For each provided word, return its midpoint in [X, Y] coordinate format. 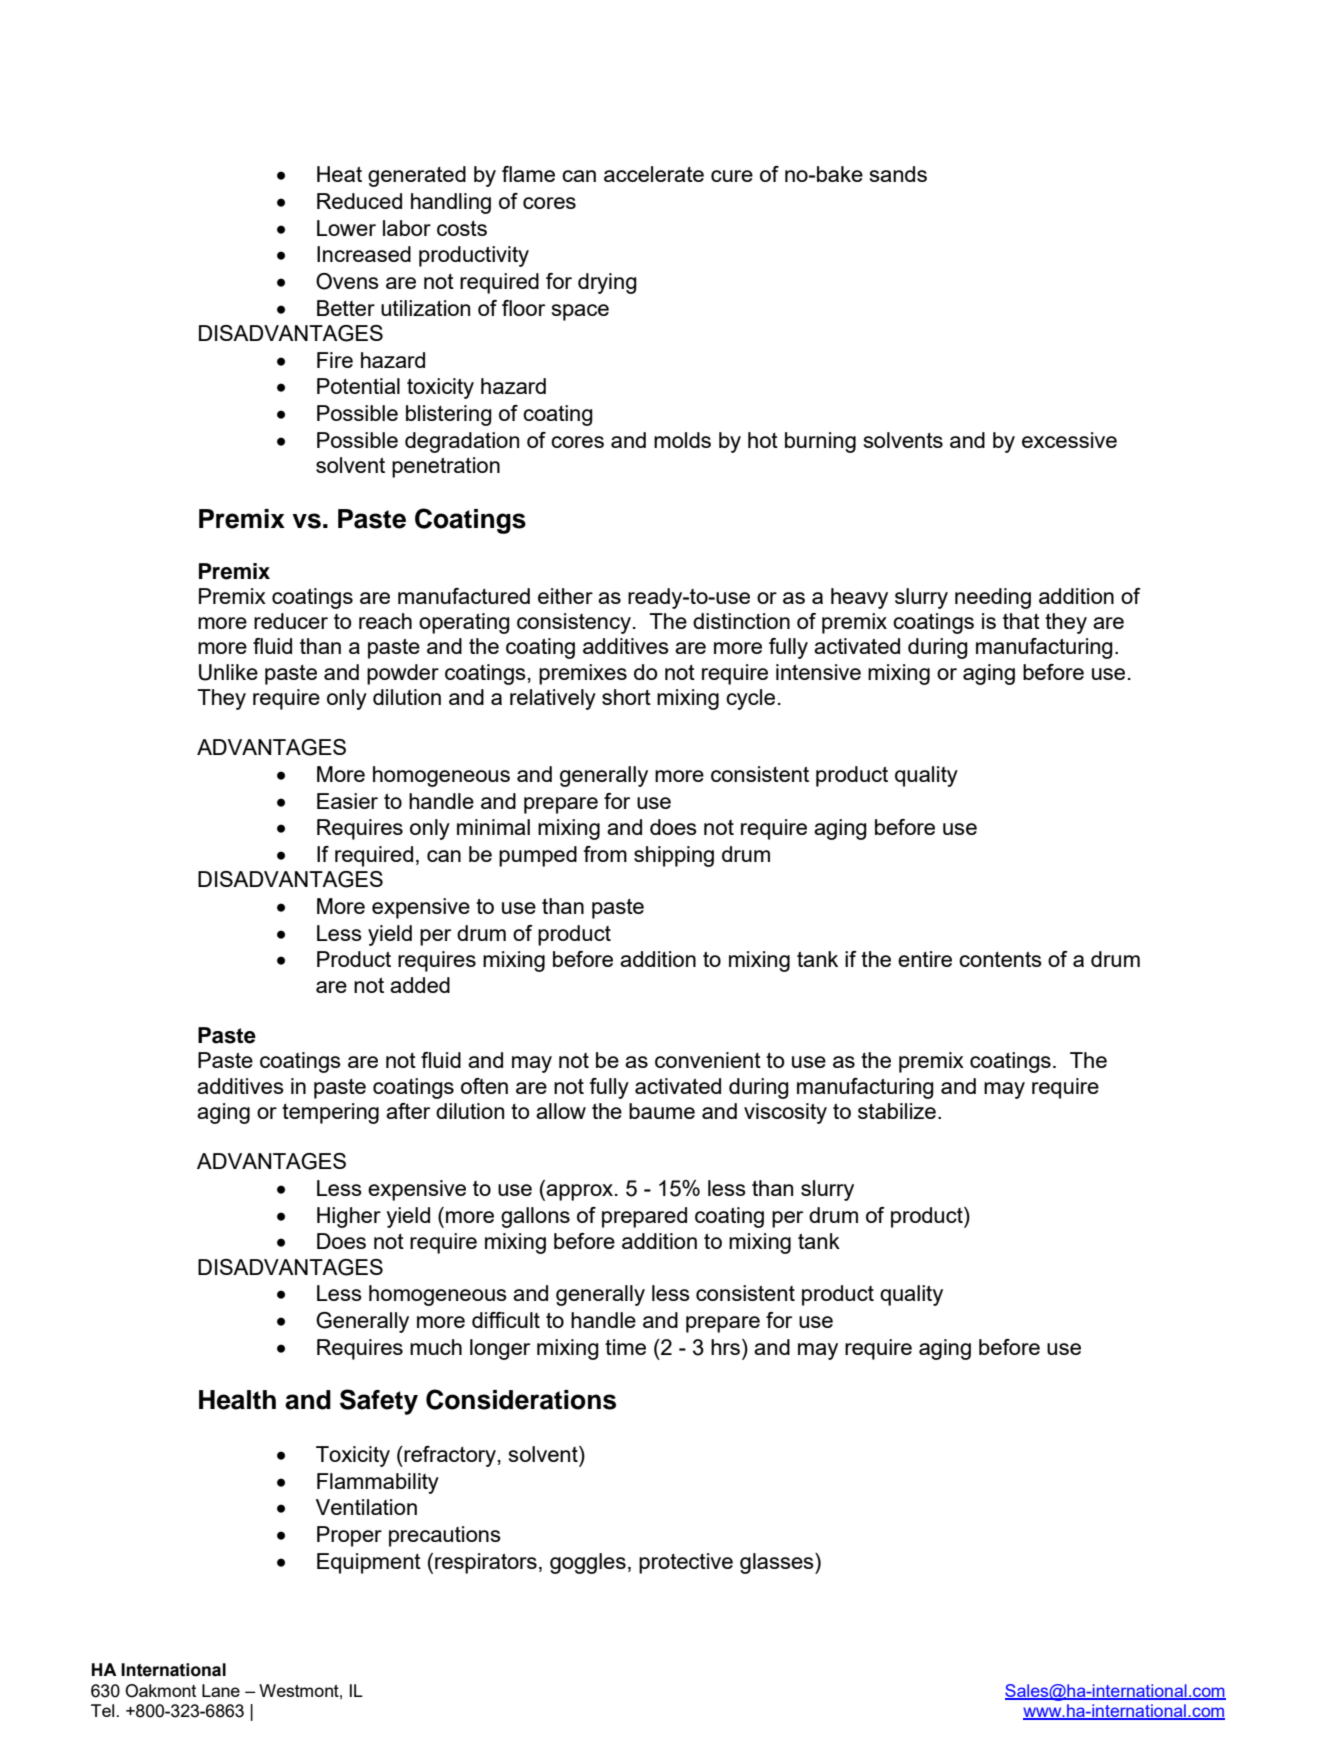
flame [528, 174]
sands [898, 174]
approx [581, 1192]
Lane [221, 1690]
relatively [553, 699]
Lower [346, 228]
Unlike [228, 672]
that [1021, 621]
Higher [349, 1217]
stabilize [897, 1111]
